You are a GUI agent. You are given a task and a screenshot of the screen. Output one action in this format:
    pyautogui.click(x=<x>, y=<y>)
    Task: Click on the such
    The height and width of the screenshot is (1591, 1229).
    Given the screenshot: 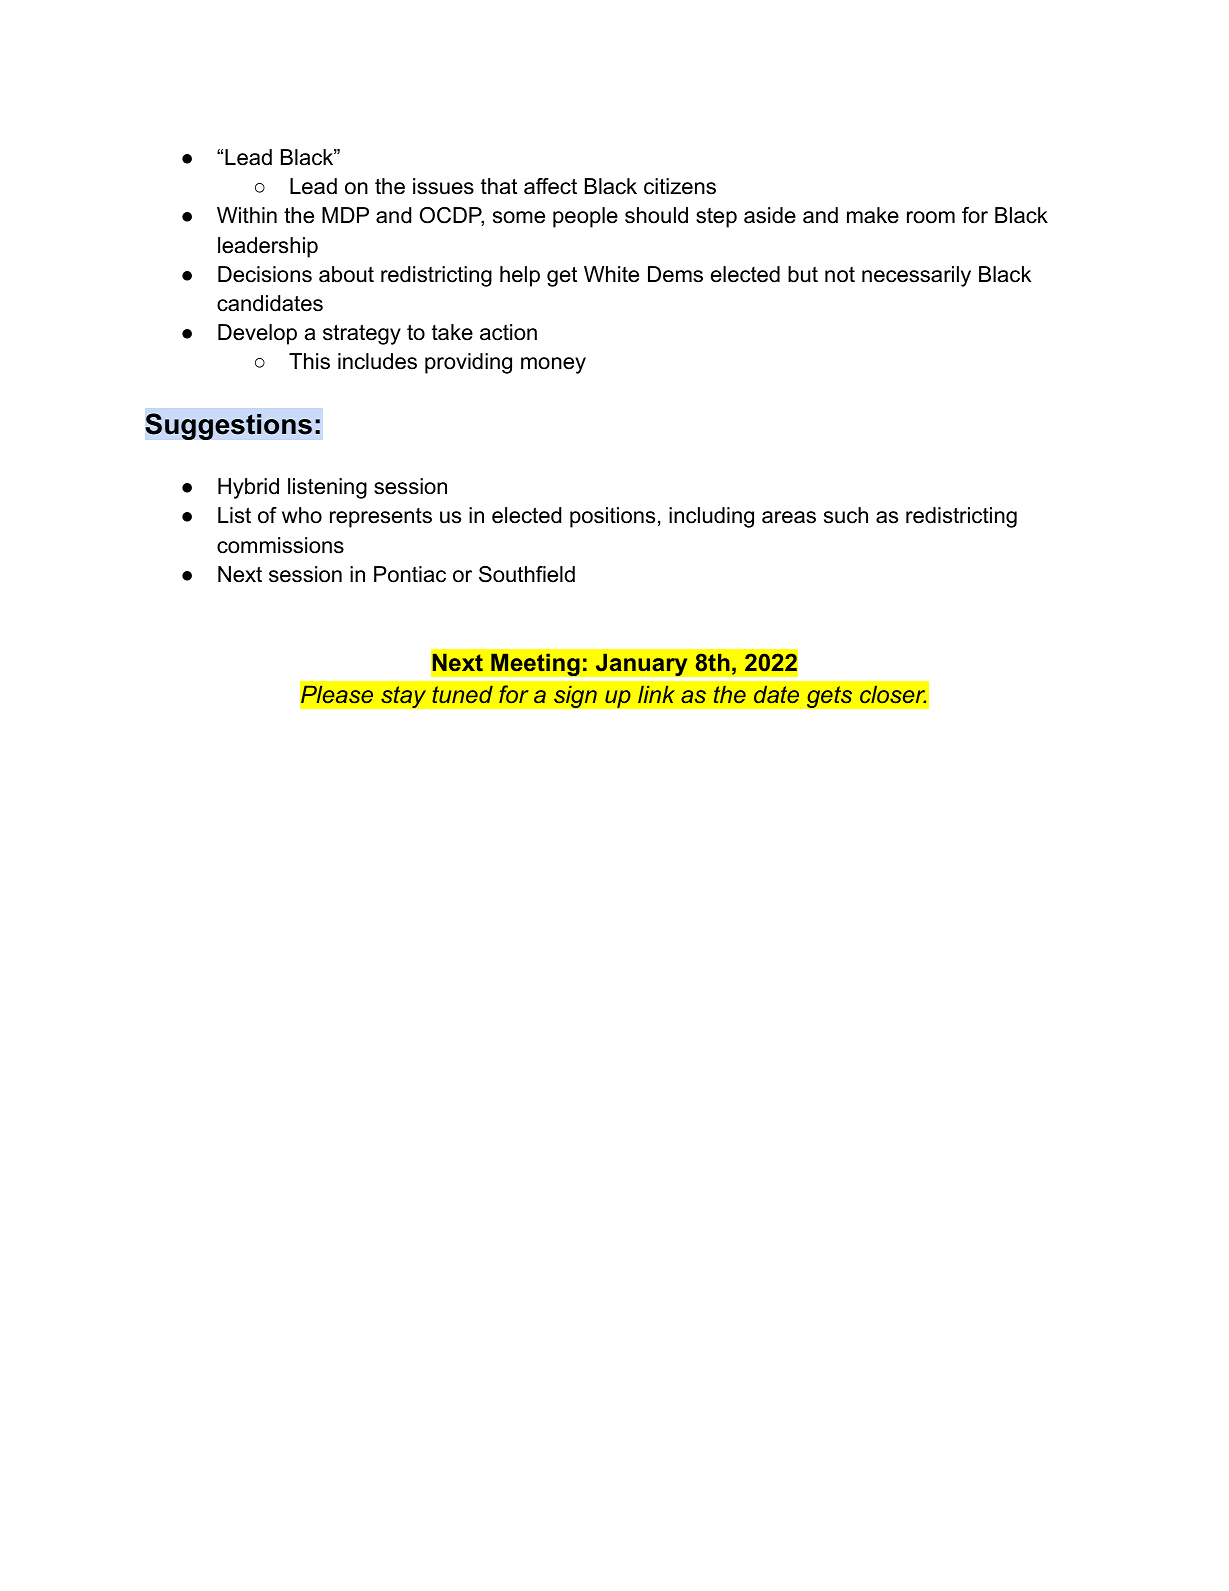 What is the action you would take?
    pyautogui.click(x=846, y=515)
